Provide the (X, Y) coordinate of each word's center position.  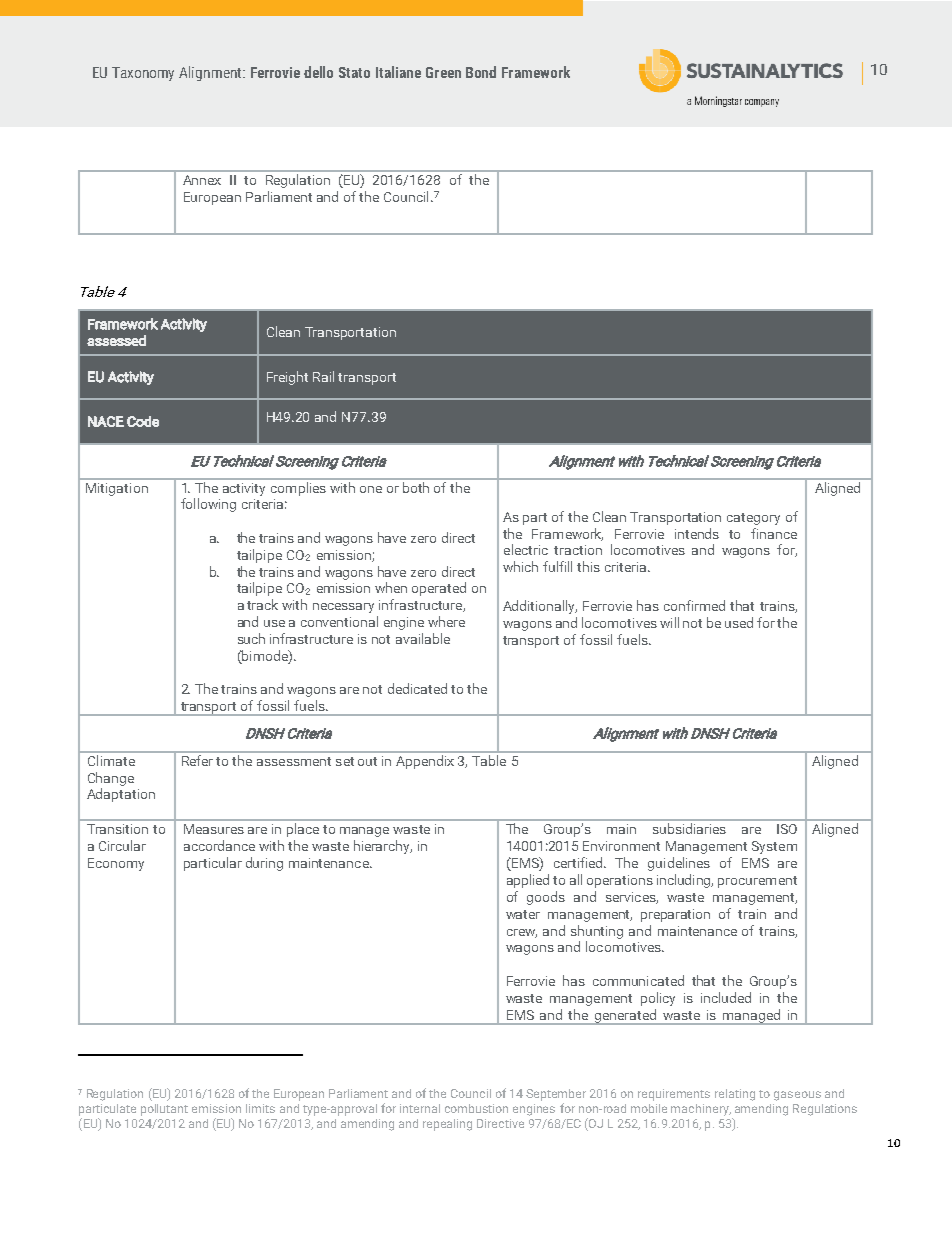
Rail (323, 376)
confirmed (694, 605)
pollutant (164, 1110)
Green (443, 72)
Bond (481, 72)
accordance (219, 845)
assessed (116, 340)
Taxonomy (143, 74)
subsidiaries (689, 828)
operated (439, 589)
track (262, 604)
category (753, 519)
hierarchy (383, 847)
